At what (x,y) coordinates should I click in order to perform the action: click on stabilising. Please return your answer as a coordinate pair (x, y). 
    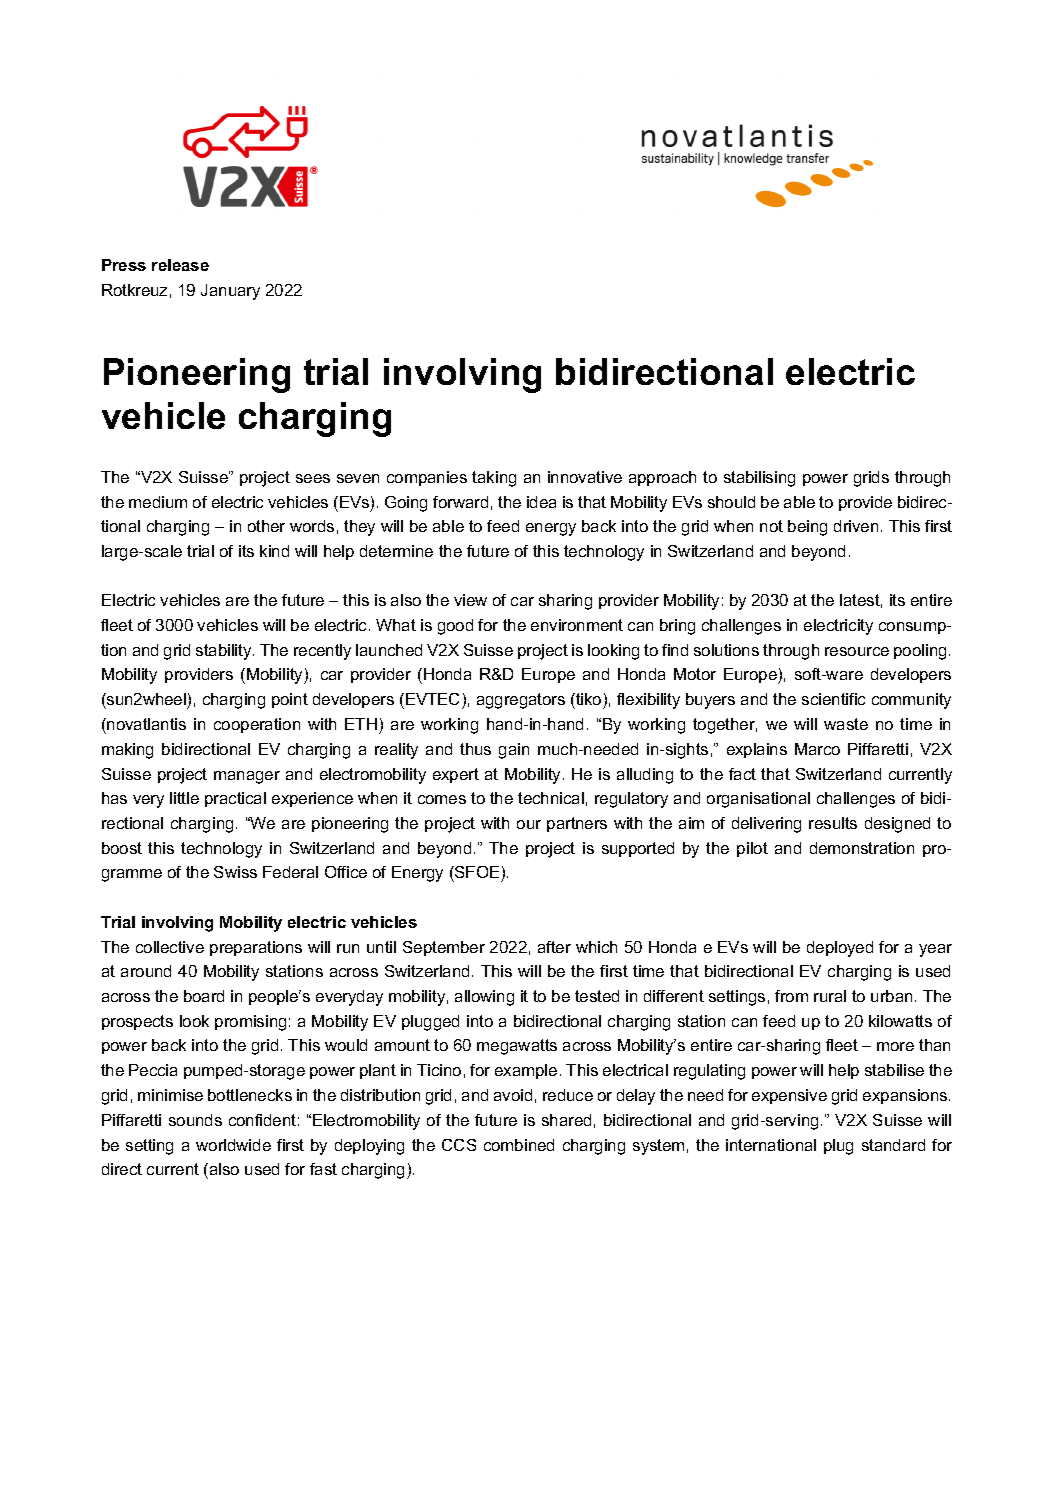
    Looking at the image, I should click on (759, 479).
